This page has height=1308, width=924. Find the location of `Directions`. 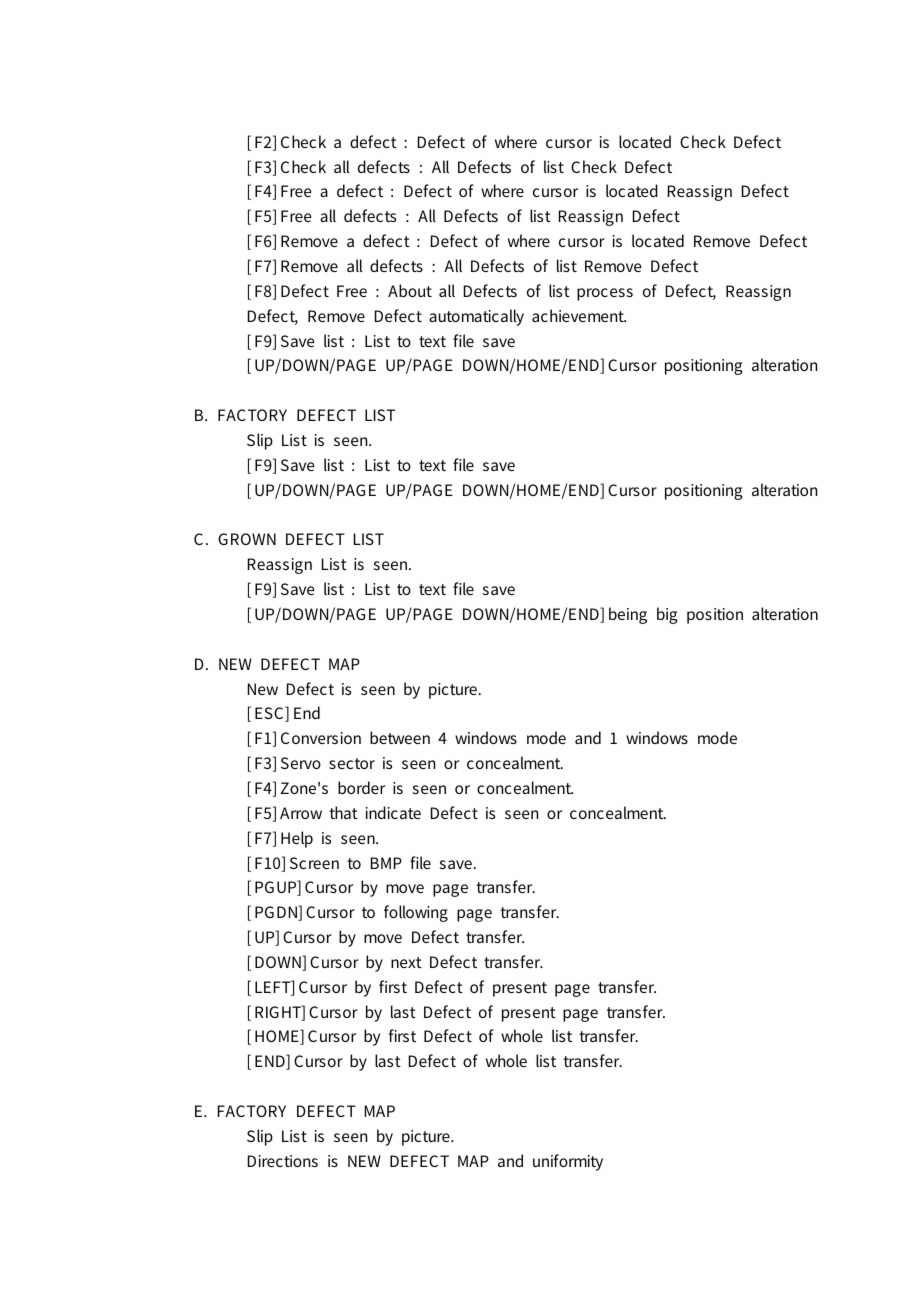

Directions is located at coordinates (283, 1161).
